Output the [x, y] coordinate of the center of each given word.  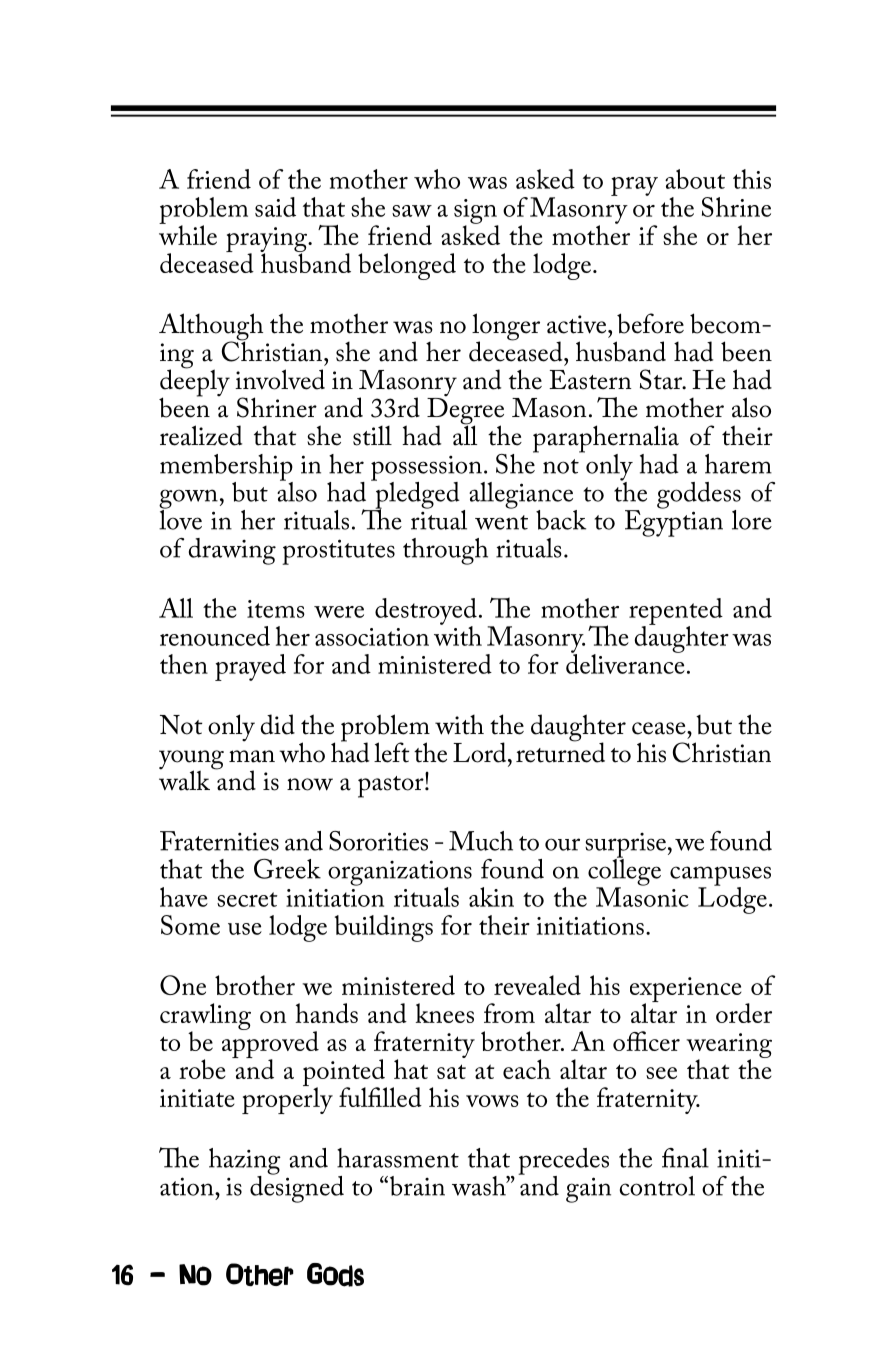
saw [412, 211]
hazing [245, 1162]
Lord [481, 752]
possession [427, 469]
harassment [398, 1158]
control [657, 1186]
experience [686, 991]
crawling [205, 1018]
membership [226, 468]
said [275, 207]
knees [445, 1013]
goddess [699, 496]
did [277, 724]
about [695, 179]
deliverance [625, 663]
